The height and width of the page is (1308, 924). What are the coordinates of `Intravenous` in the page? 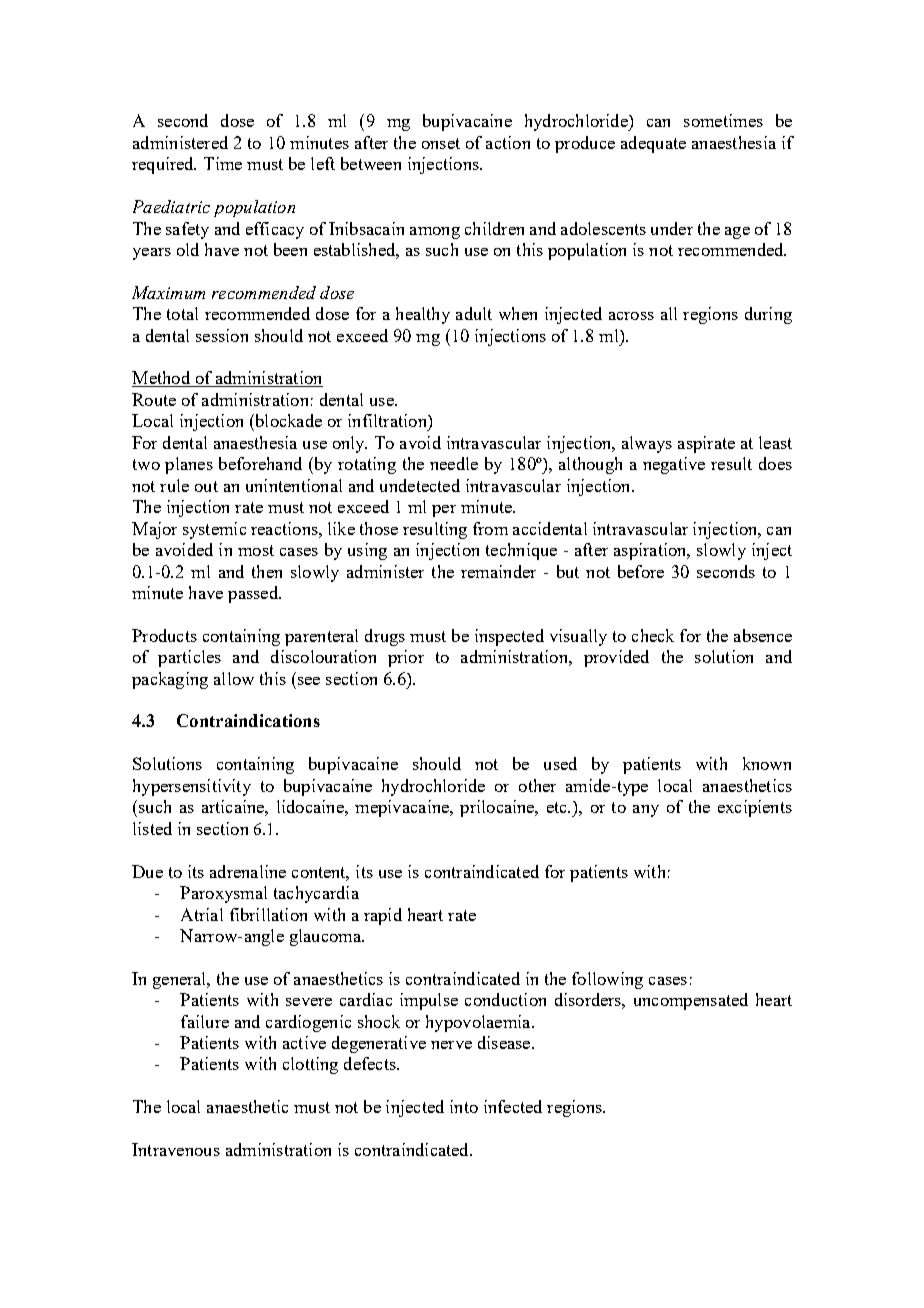 It's located at (176, 1149).
